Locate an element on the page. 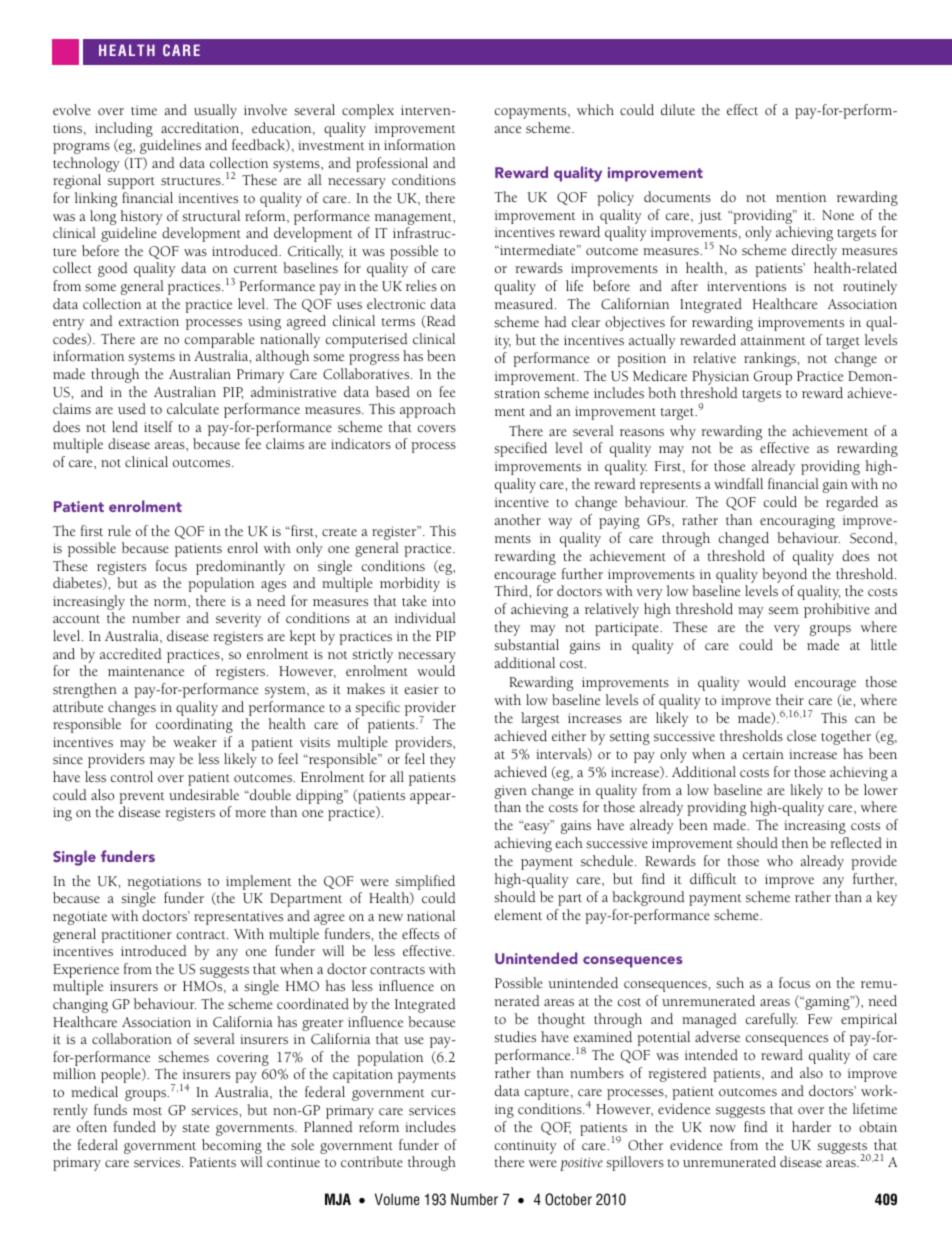 The height and width of the page is (1248, 952). rankings is located at coordinates (771, 359).
